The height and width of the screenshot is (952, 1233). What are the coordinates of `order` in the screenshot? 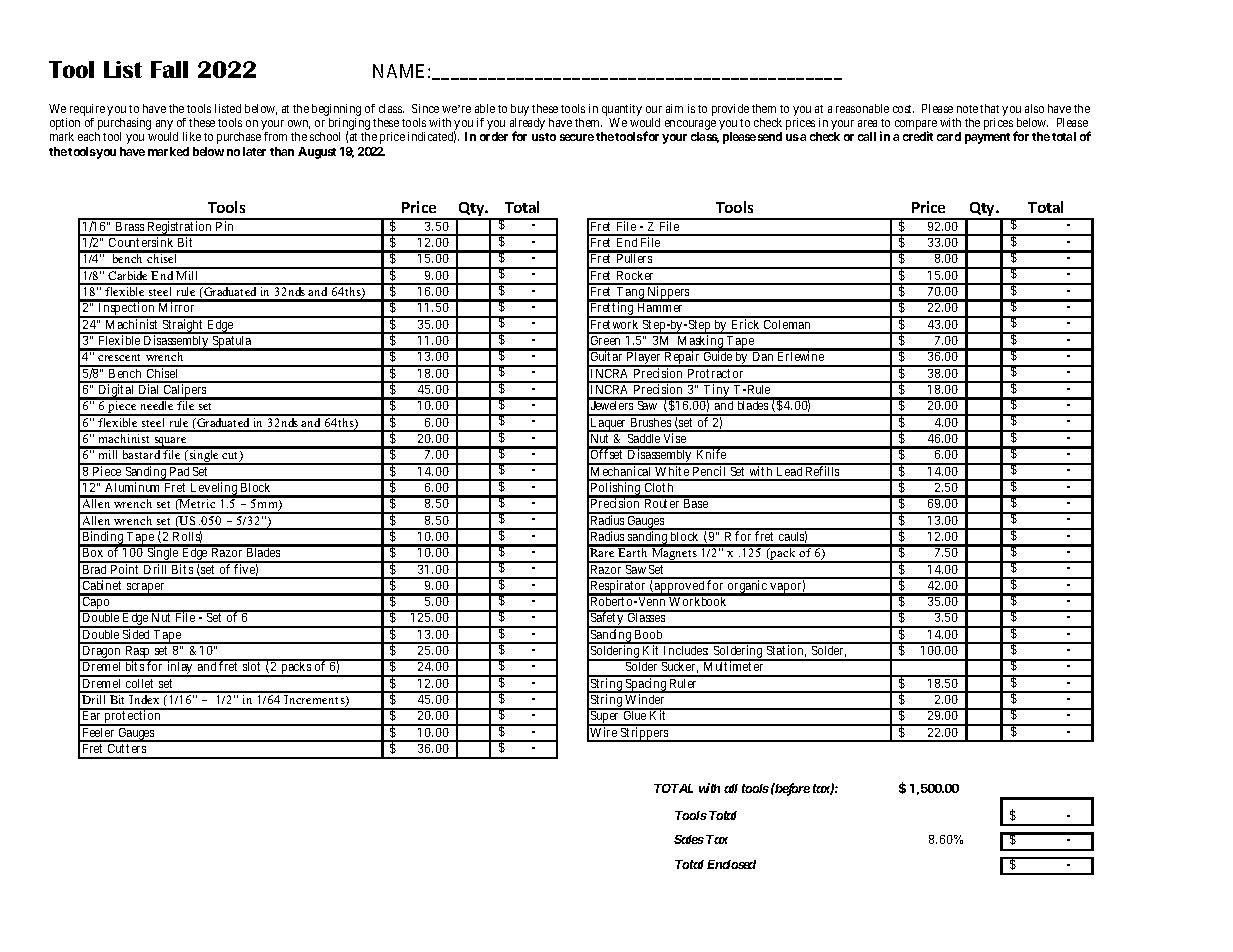 It's located at (494, 136).
